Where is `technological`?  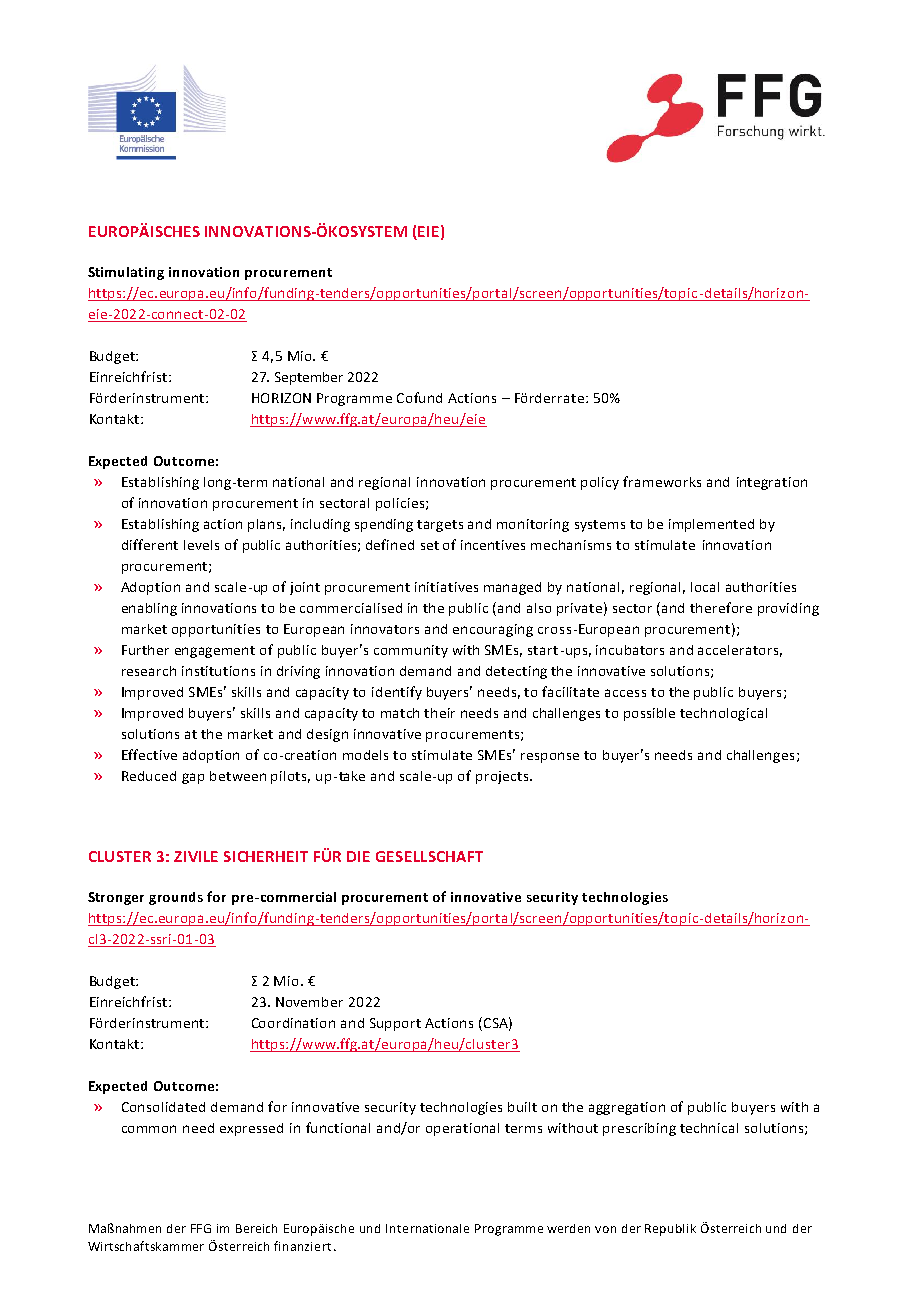
technological is located at coordinates (723, 714).
